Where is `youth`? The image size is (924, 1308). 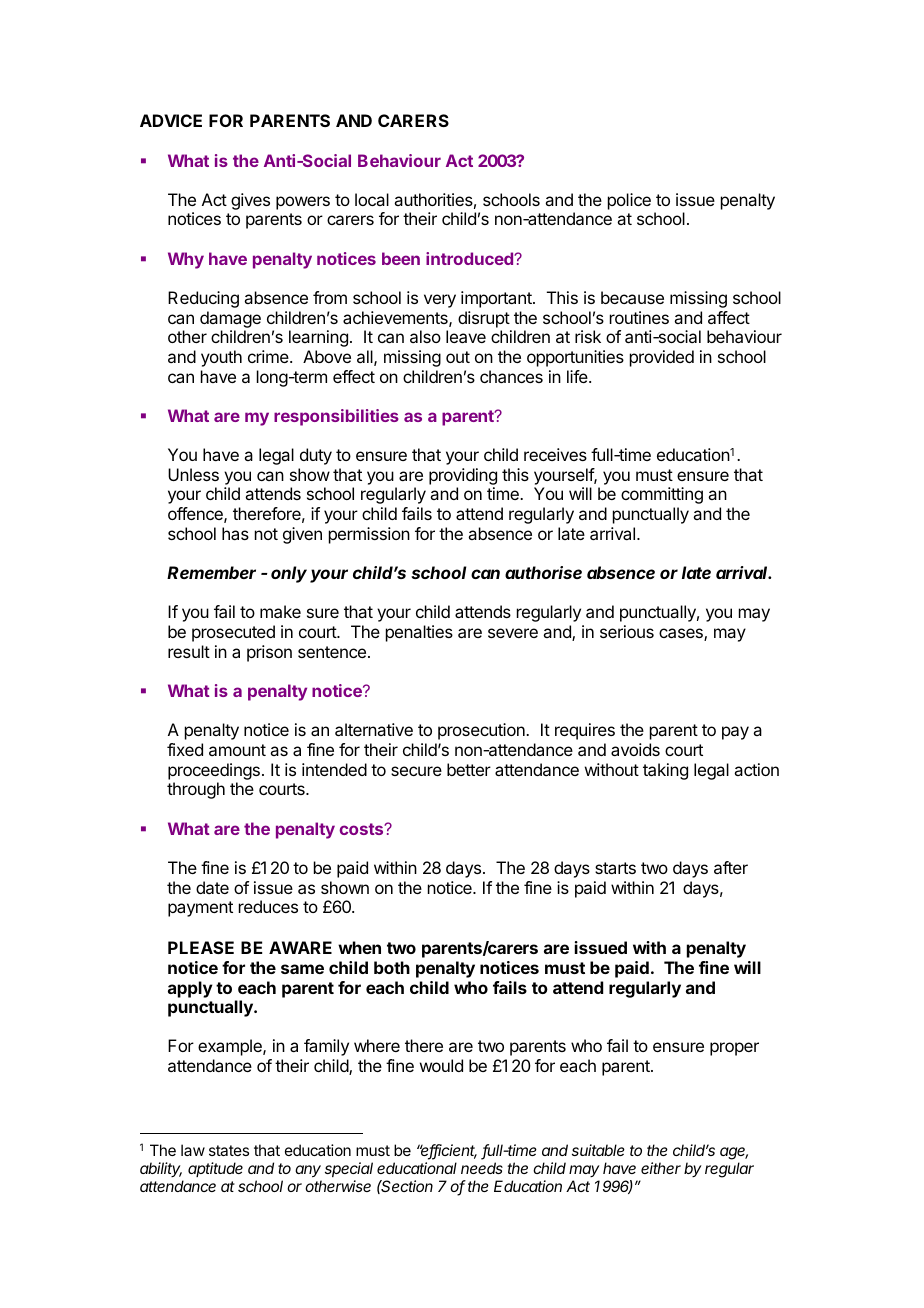
youth is located at coordinates (221, 358).
